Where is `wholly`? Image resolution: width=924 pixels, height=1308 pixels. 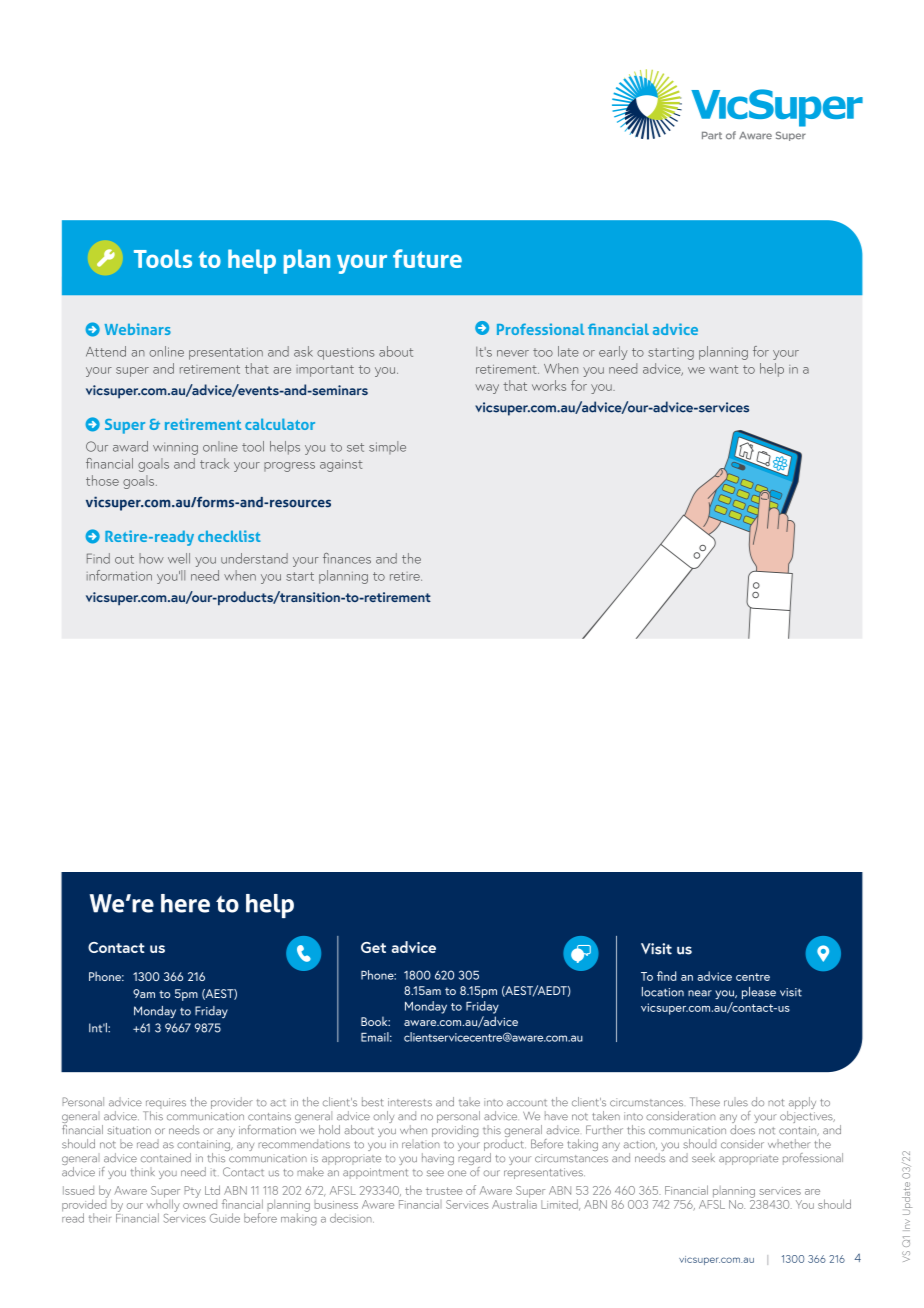 wholly is located at coordinates (163, 1205).
